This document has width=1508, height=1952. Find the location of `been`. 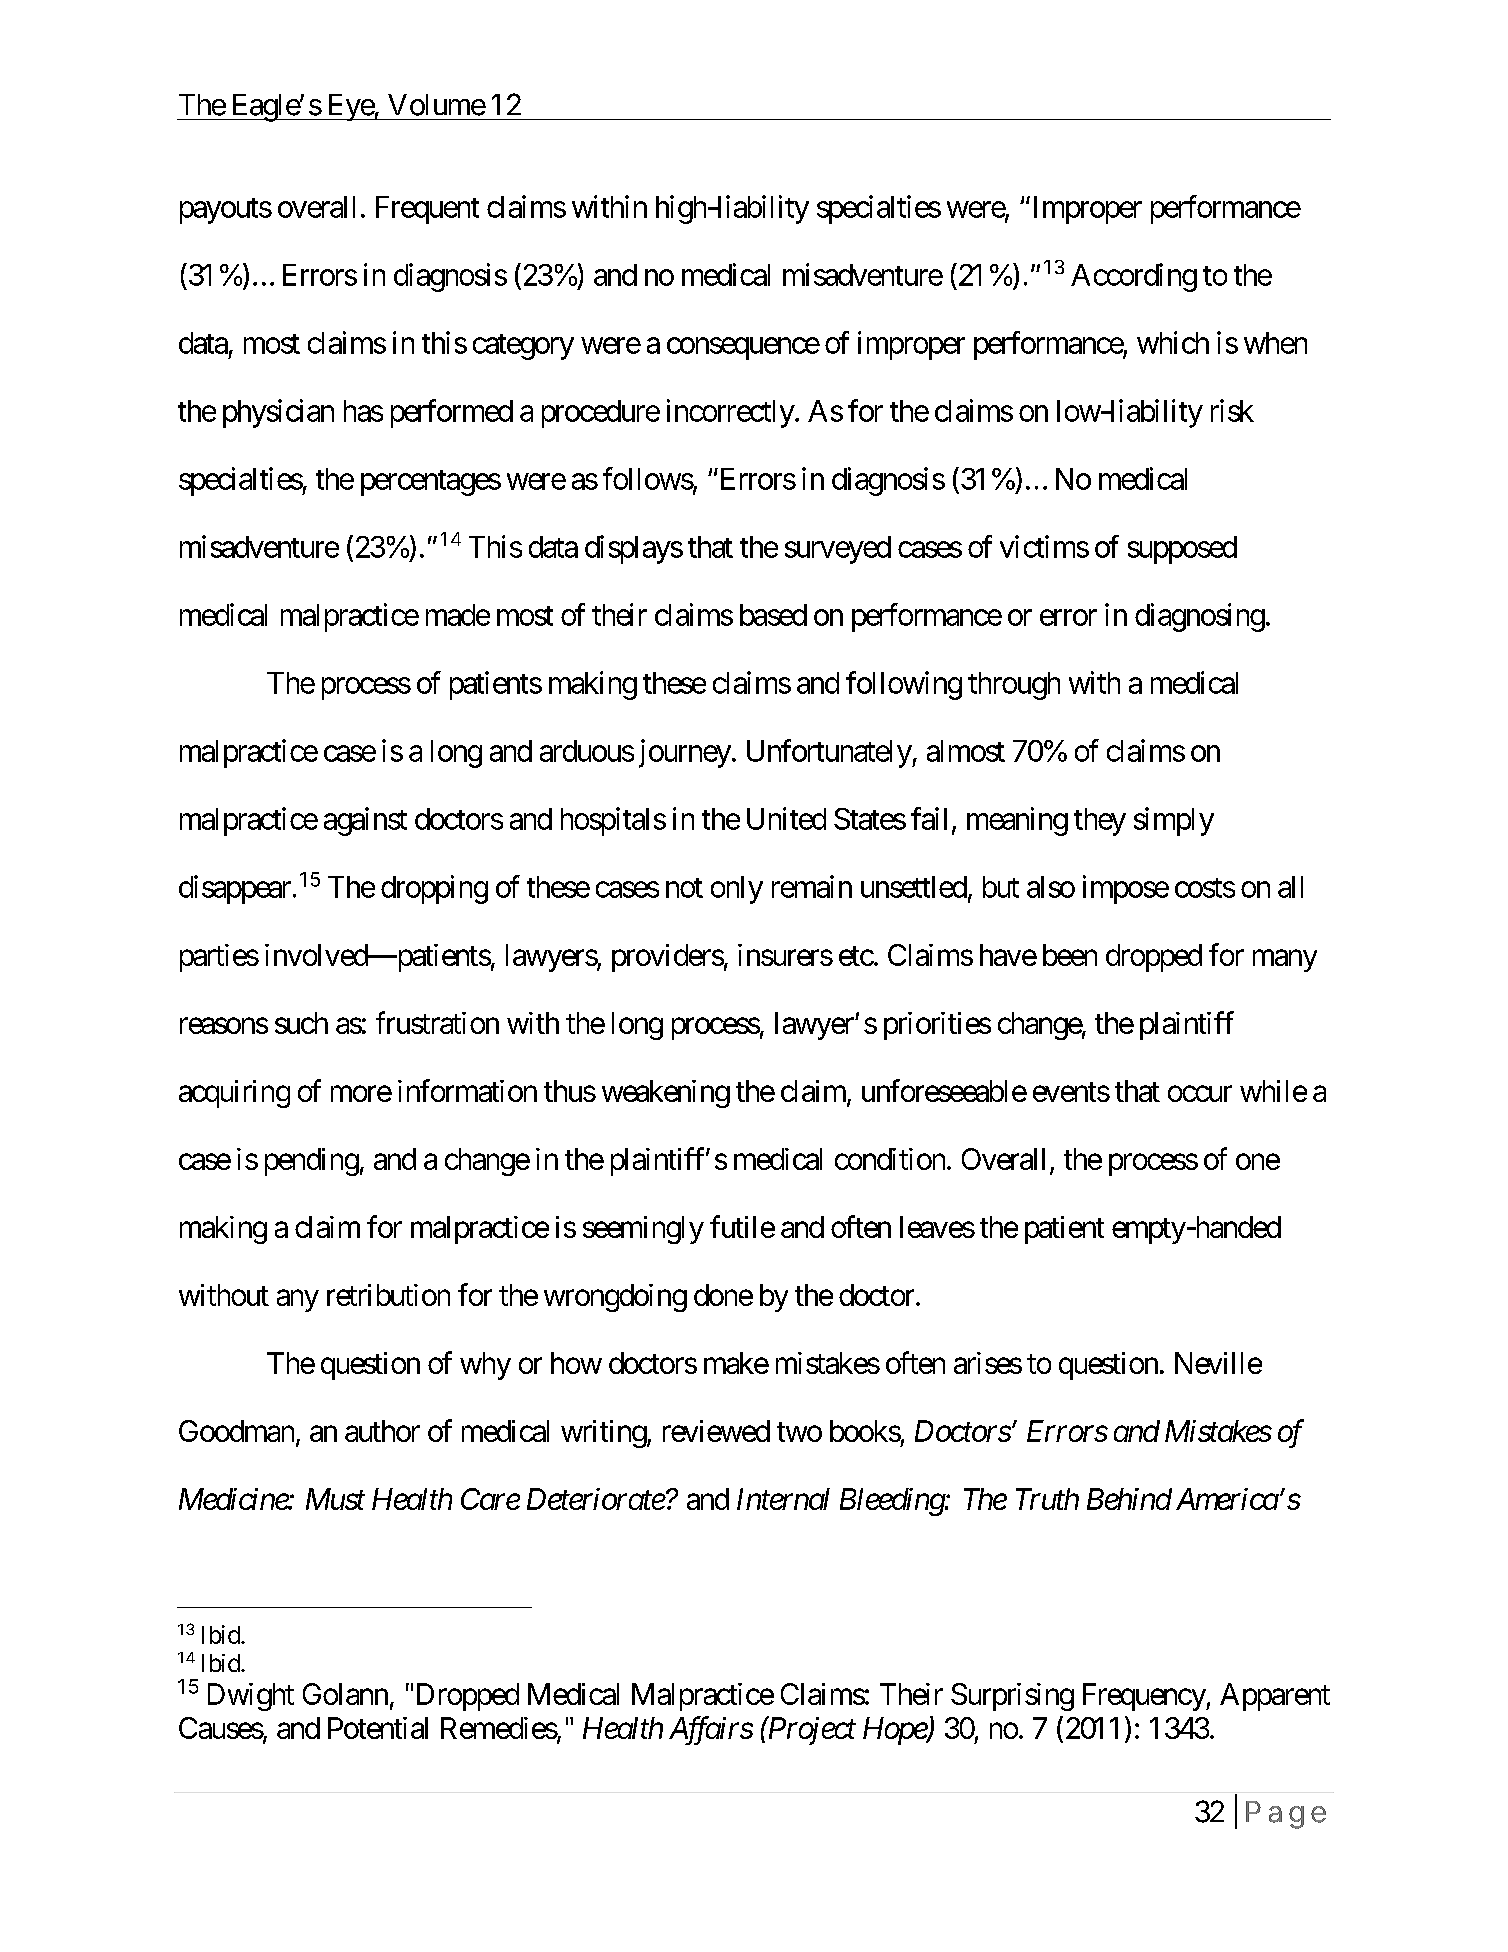

been is located at coordinates (1070, 955).
